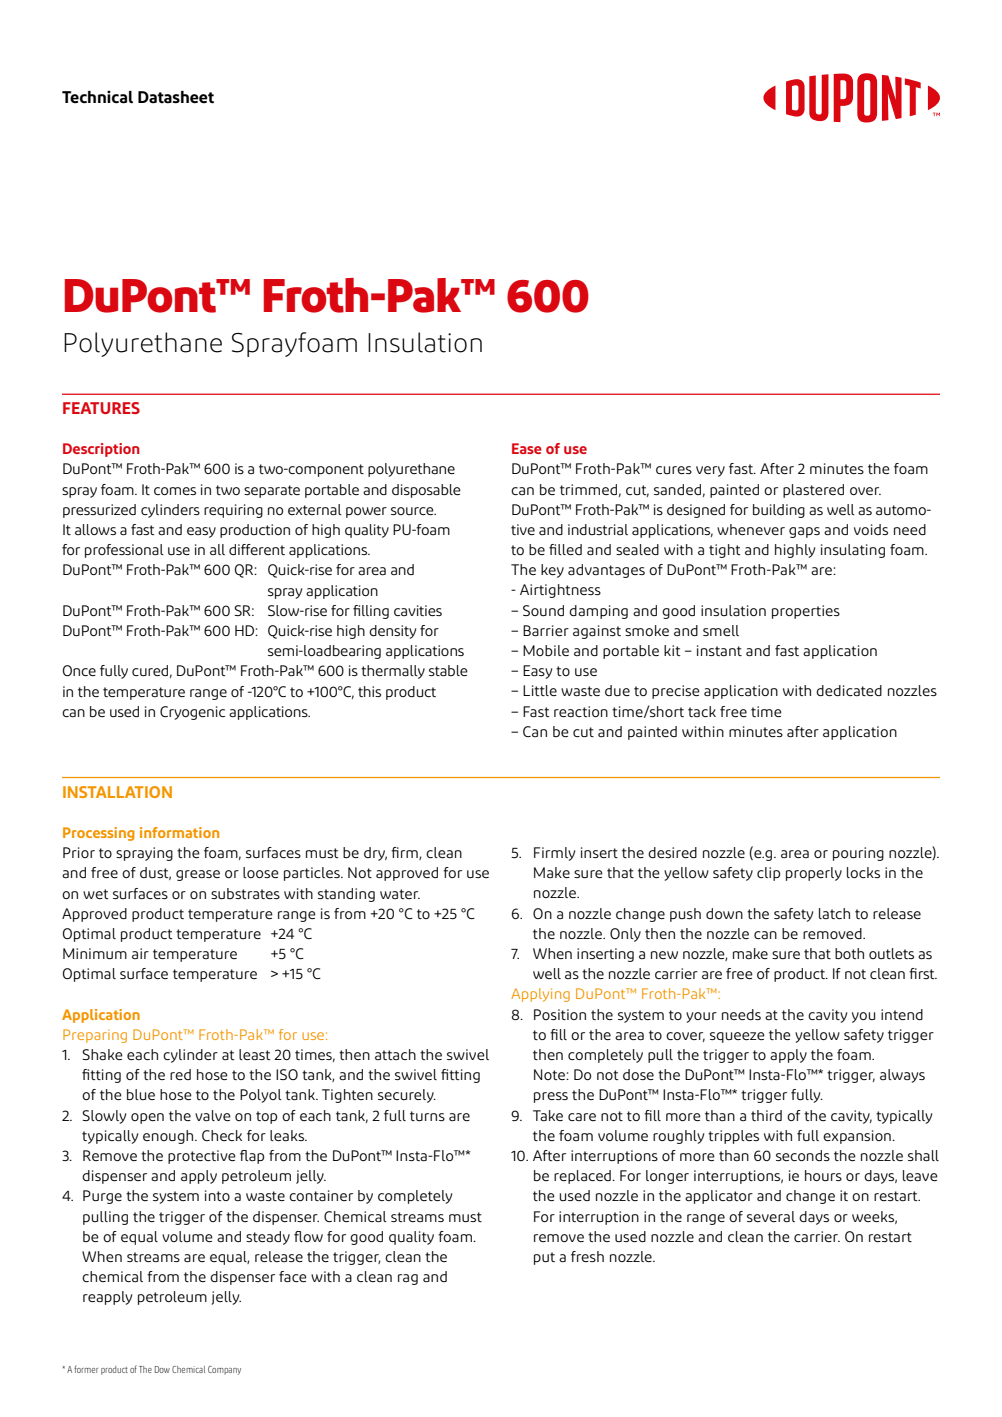 The image size is (1002, 1417). I want to click on Datasheet, so click(176, 97).
